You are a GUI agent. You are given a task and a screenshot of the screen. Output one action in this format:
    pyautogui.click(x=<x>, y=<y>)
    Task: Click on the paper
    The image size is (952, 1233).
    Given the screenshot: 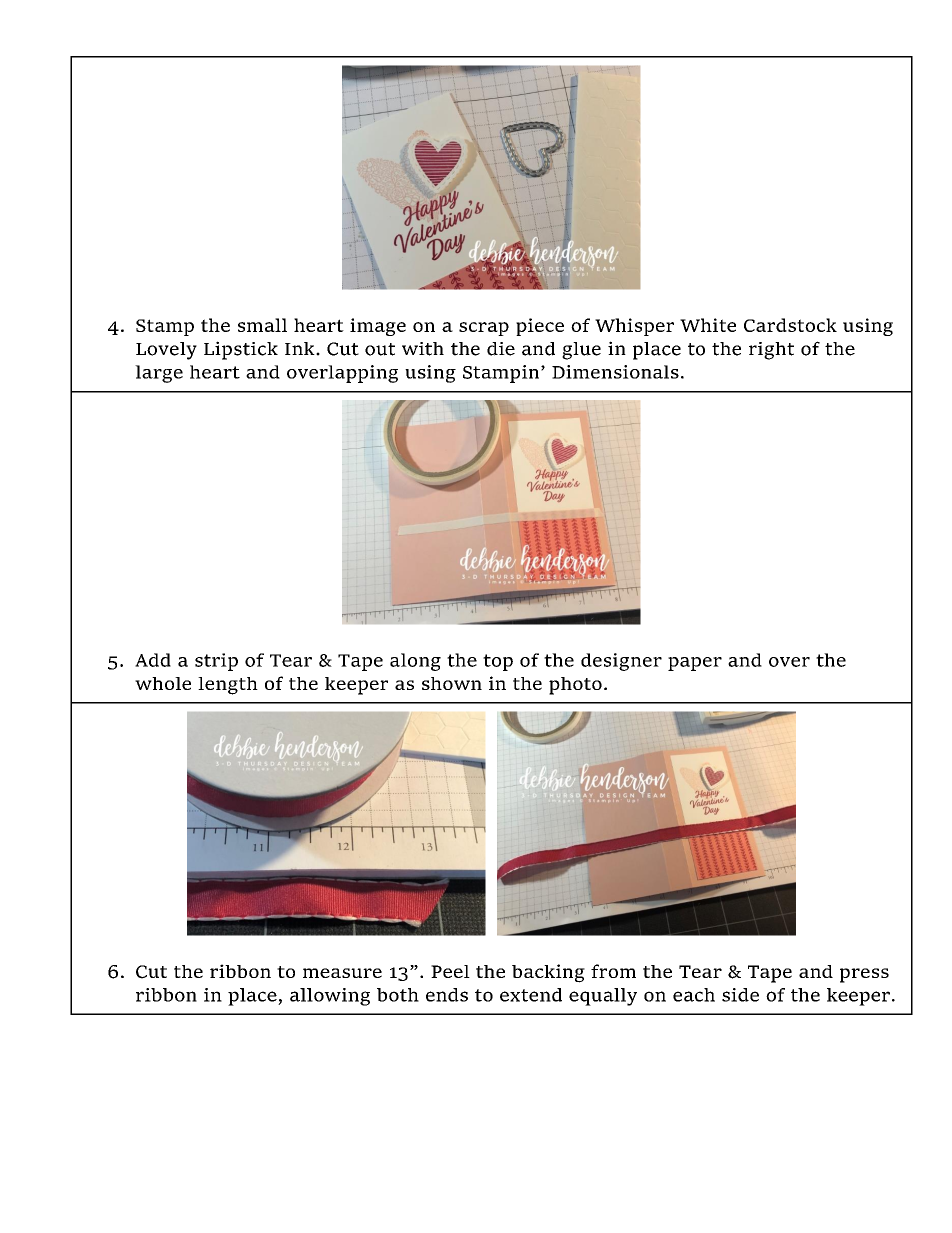 What is the action you would take?
    pyautogui.click(x=695, y=664)
